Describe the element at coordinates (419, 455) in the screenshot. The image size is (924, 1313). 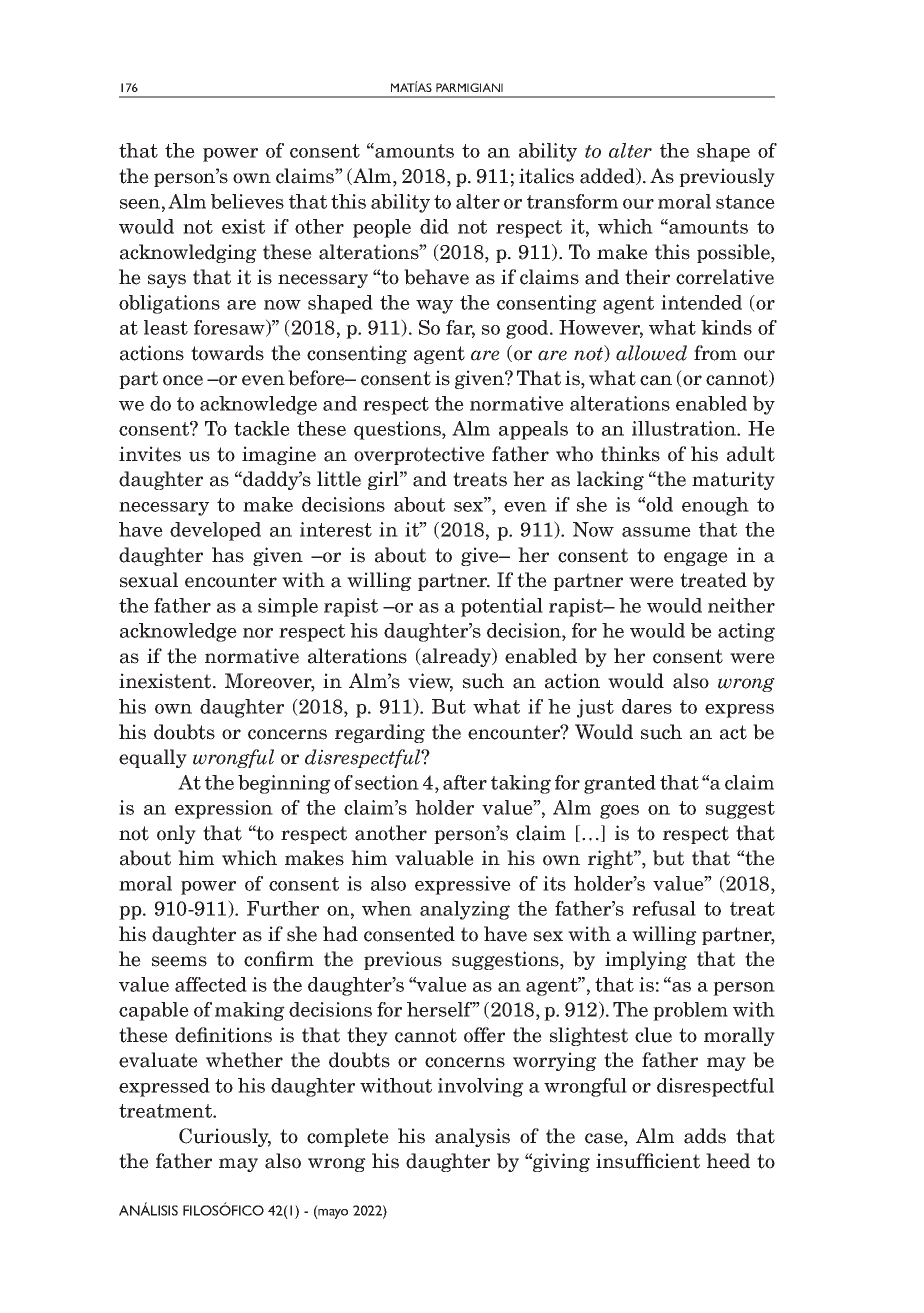
I see `overprotective` at that location.
